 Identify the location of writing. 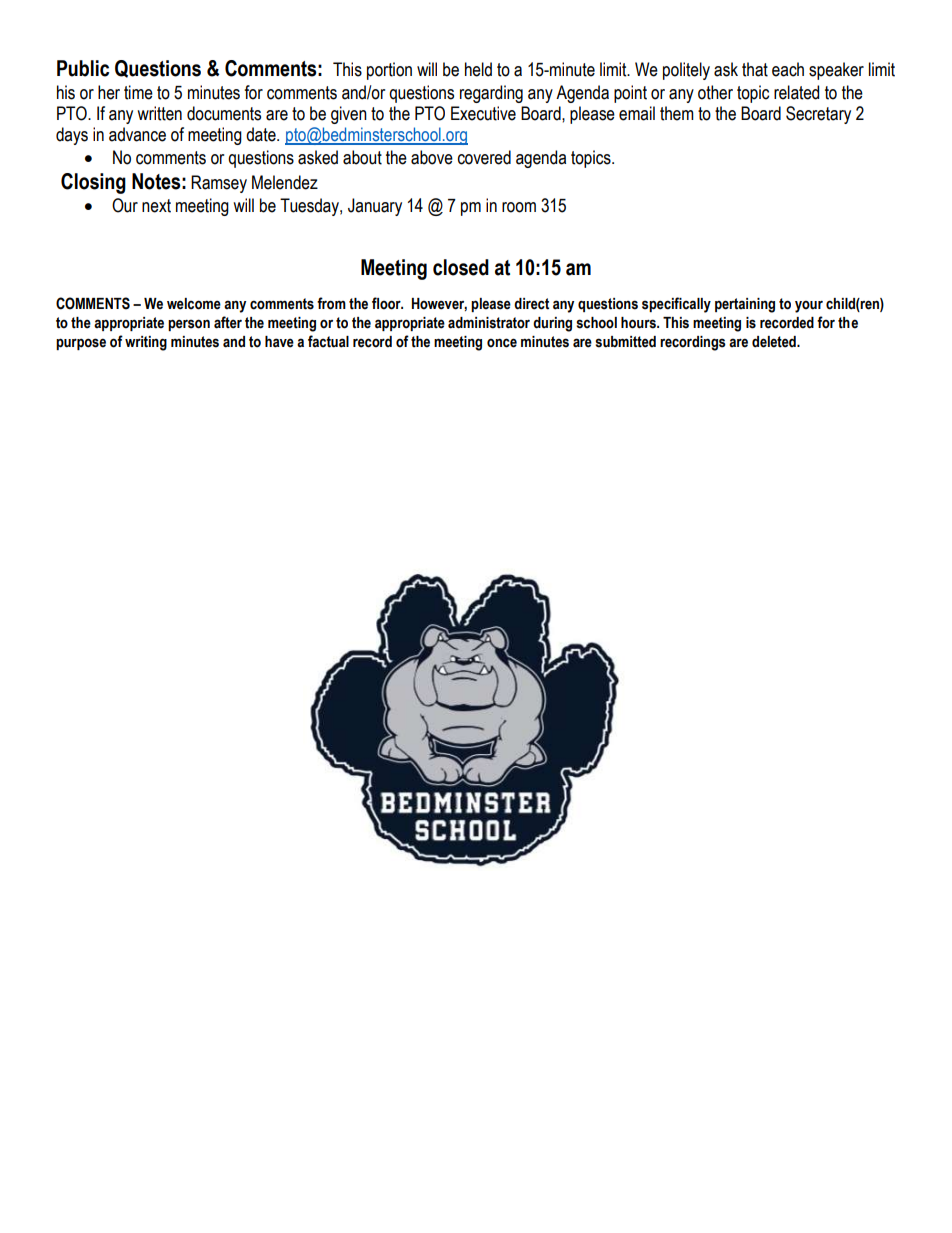
(146, 343).
